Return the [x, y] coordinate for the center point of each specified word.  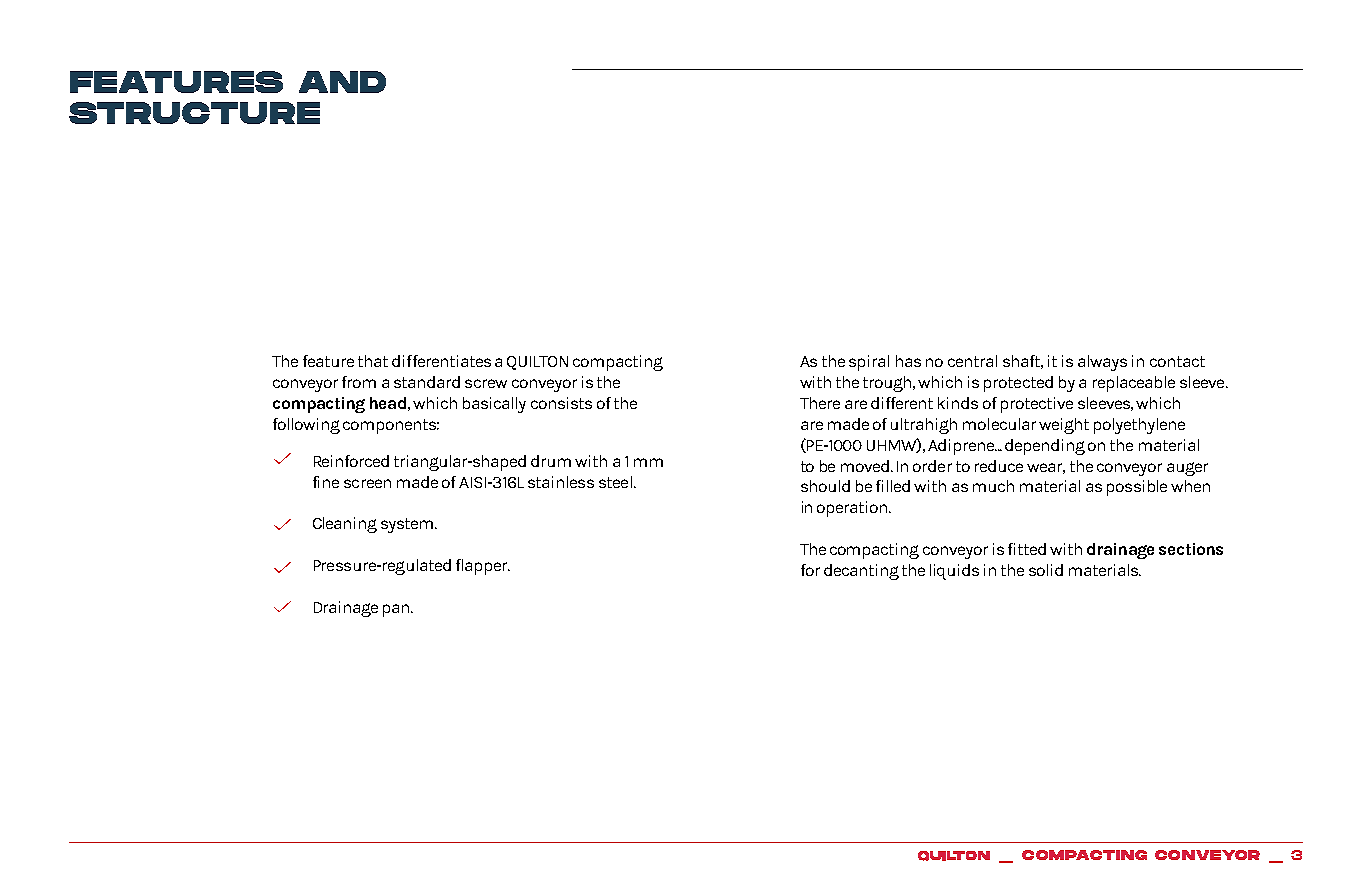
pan [397, 610]
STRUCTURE [194, 113]
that [373, 361]
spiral [869, 363]
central [972, 361]
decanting [861, 572]
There [820, 403]
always [1102, 363]
